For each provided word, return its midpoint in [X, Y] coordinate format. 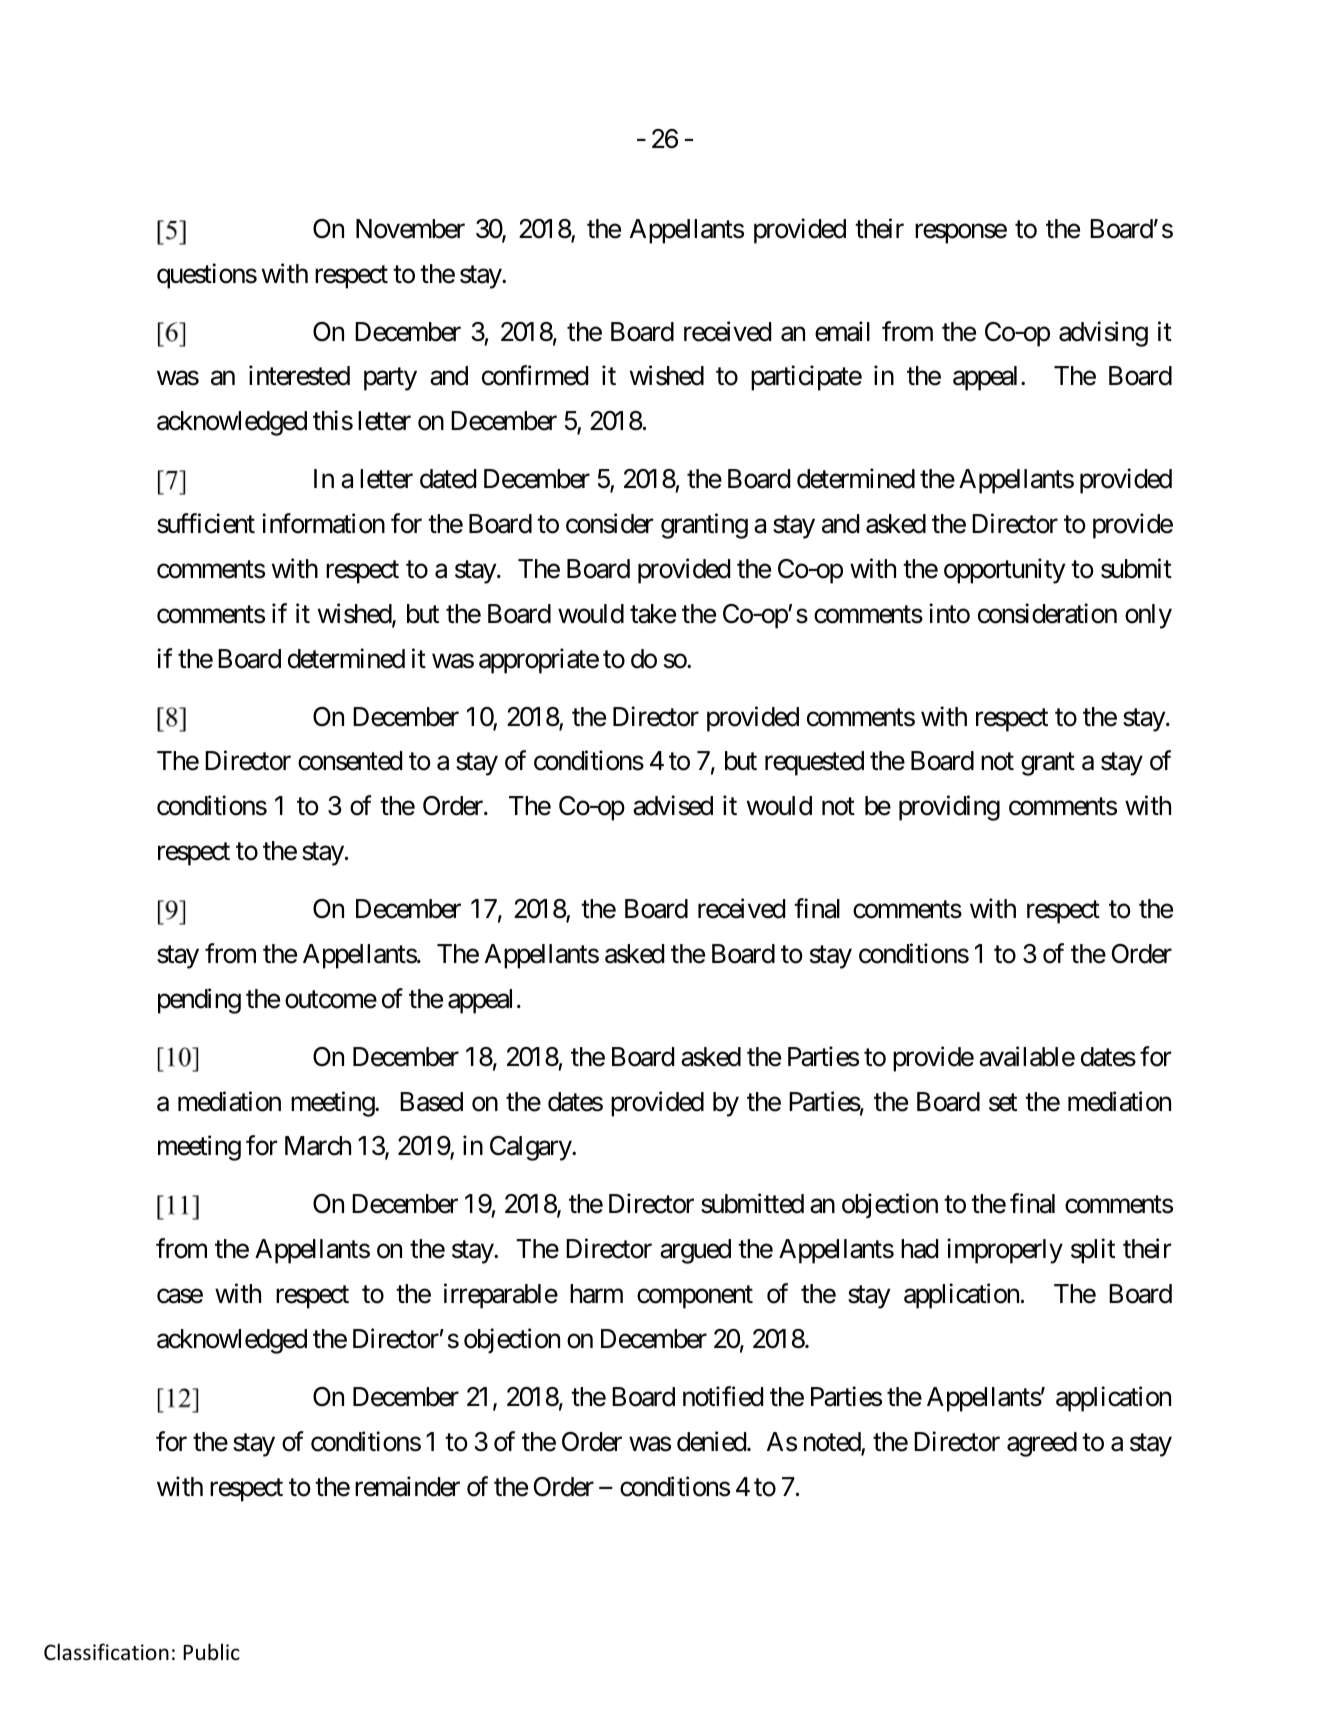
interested [299, 376]
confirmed [535, 376]
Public [211, 1652]
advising [1103, 334]
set [1003, 1103]
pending [199, 1001]
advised [673, 806]
